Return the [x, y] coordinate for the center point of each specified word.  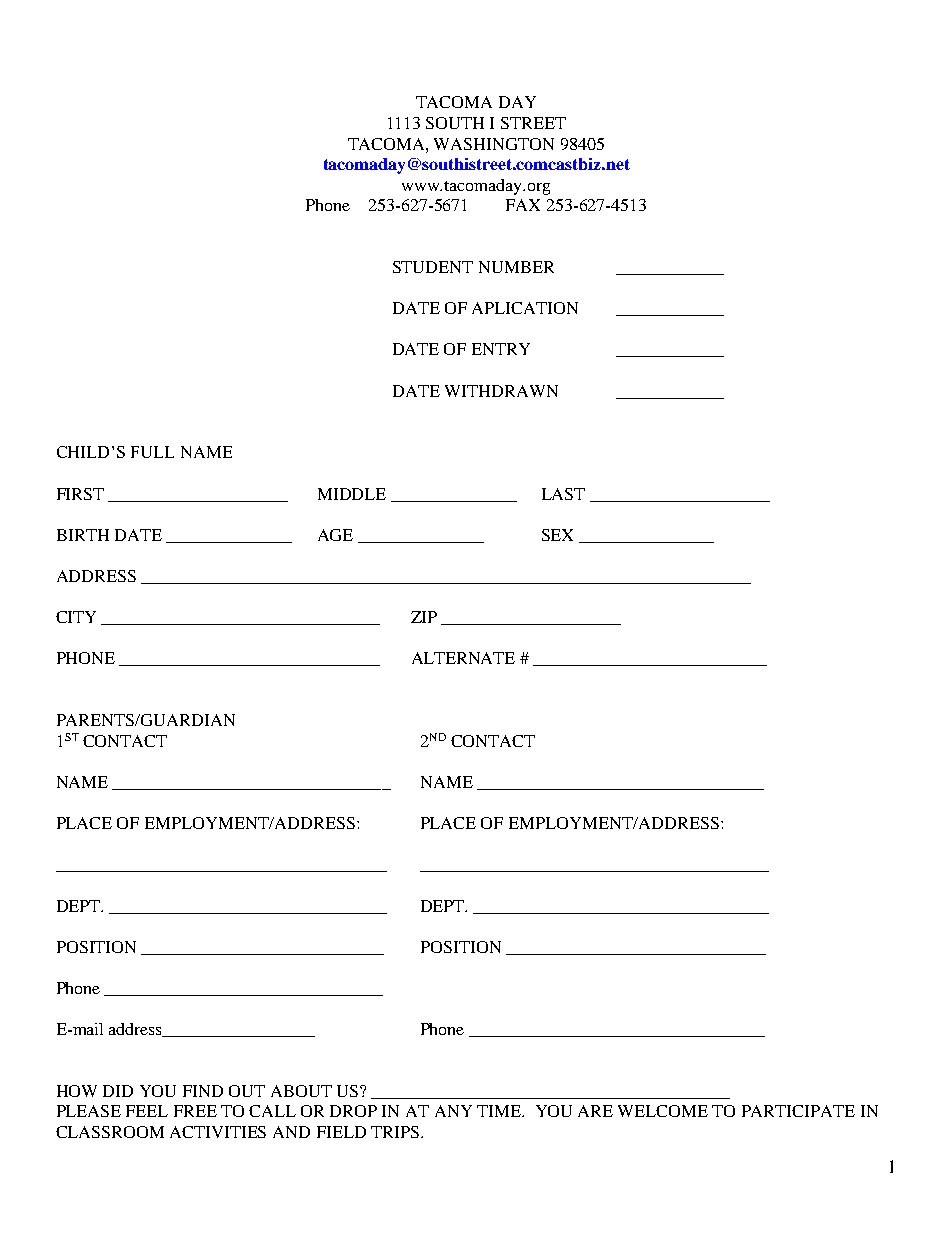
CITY [76, 617]
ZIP [424, 617]
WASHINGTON [494, 144]
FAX [523, 205]
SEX [557, 535]
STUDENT [433, 267]
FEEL [147, 1111]
